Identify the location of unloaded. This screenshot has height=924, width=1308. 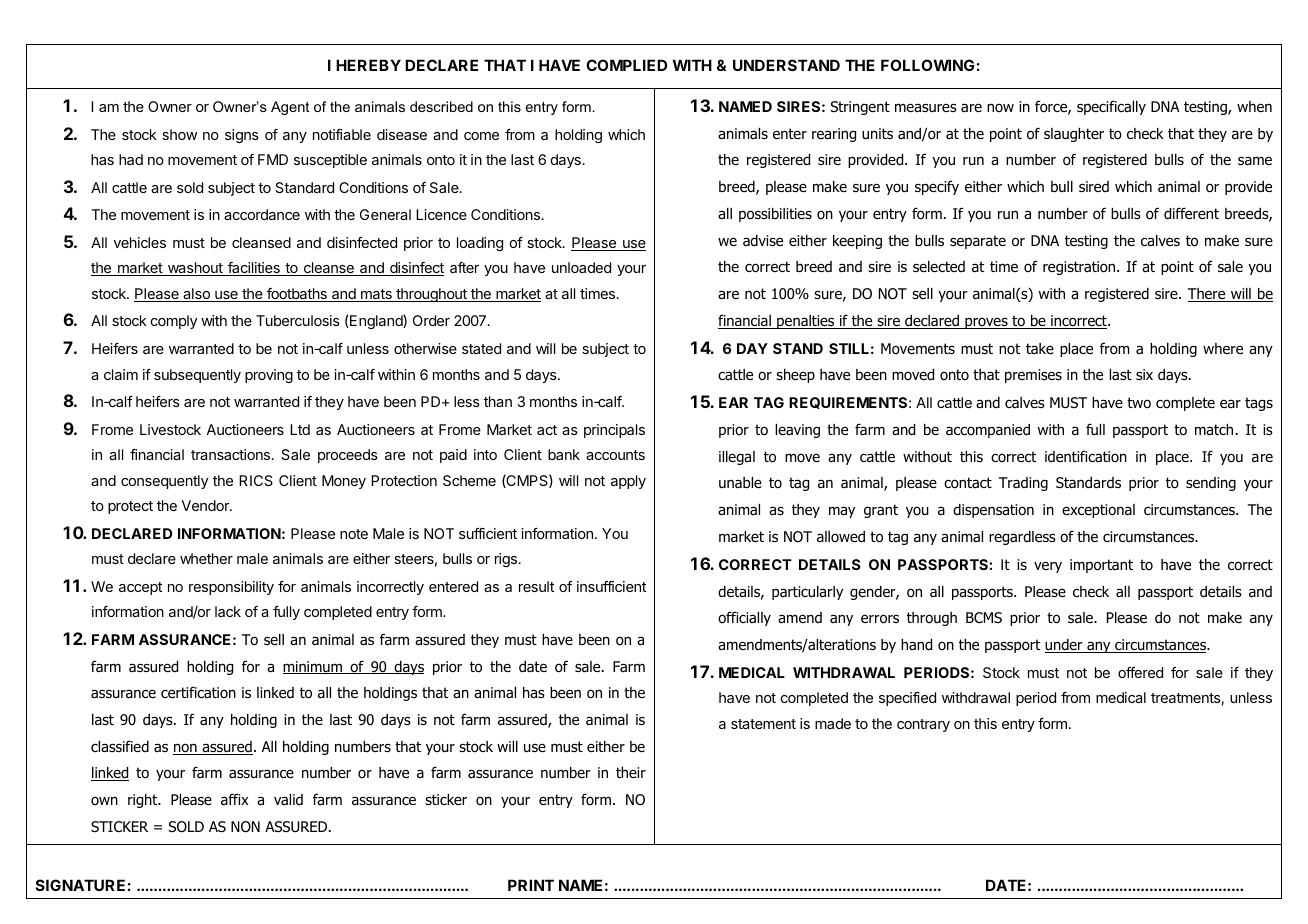
(581, 267).
